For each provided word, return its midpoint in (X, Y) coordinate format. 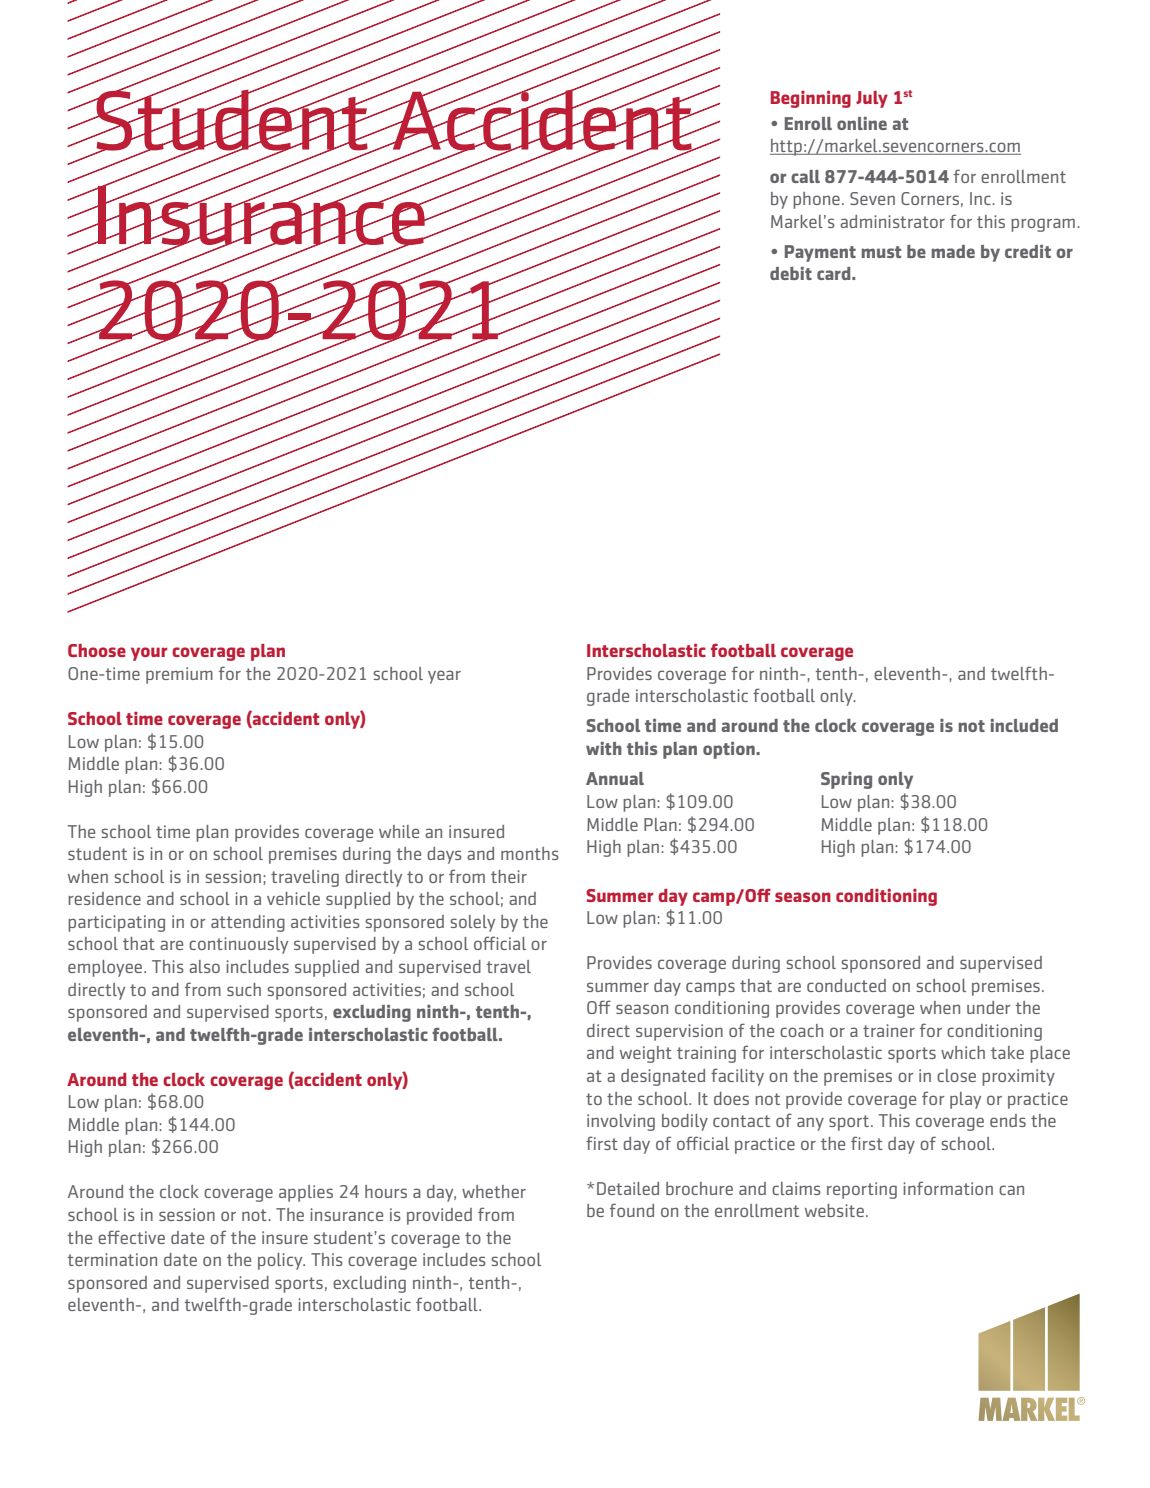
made (953, 251)
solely (472, 923)
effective (131, 1237)
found (632, 1210)
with (604, 748)
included (1024, 725)
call (805, 176)
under (989, 1007)
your (149, 654)
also (204, 966)
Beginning (811, 99)
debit (791, 273)
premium (179, 675)
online (862, 123)
